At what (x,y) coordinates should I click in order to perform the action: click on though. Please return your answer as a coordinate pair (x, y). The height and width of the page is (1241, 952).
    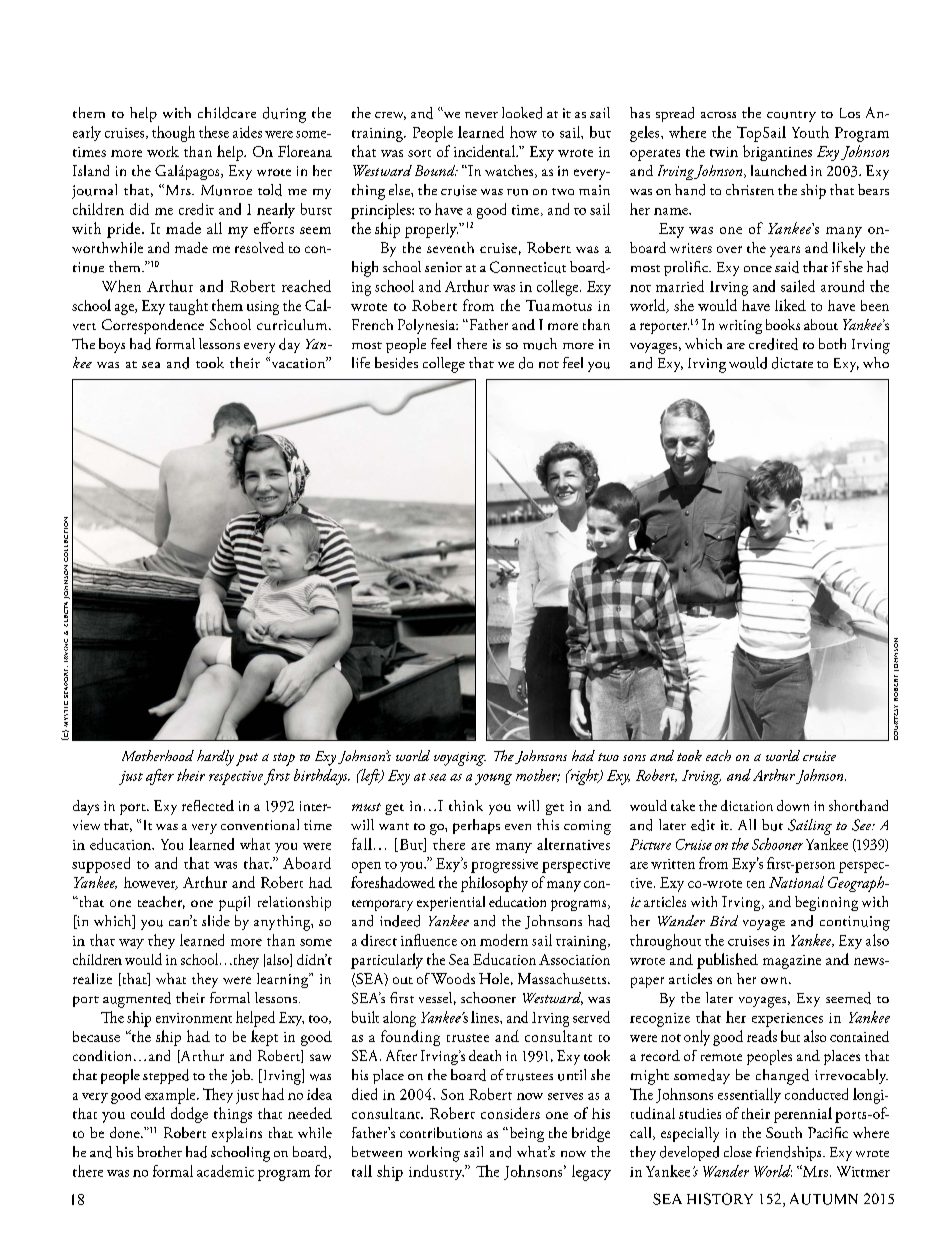
    Looking at the image, I should click on (173, 134).
